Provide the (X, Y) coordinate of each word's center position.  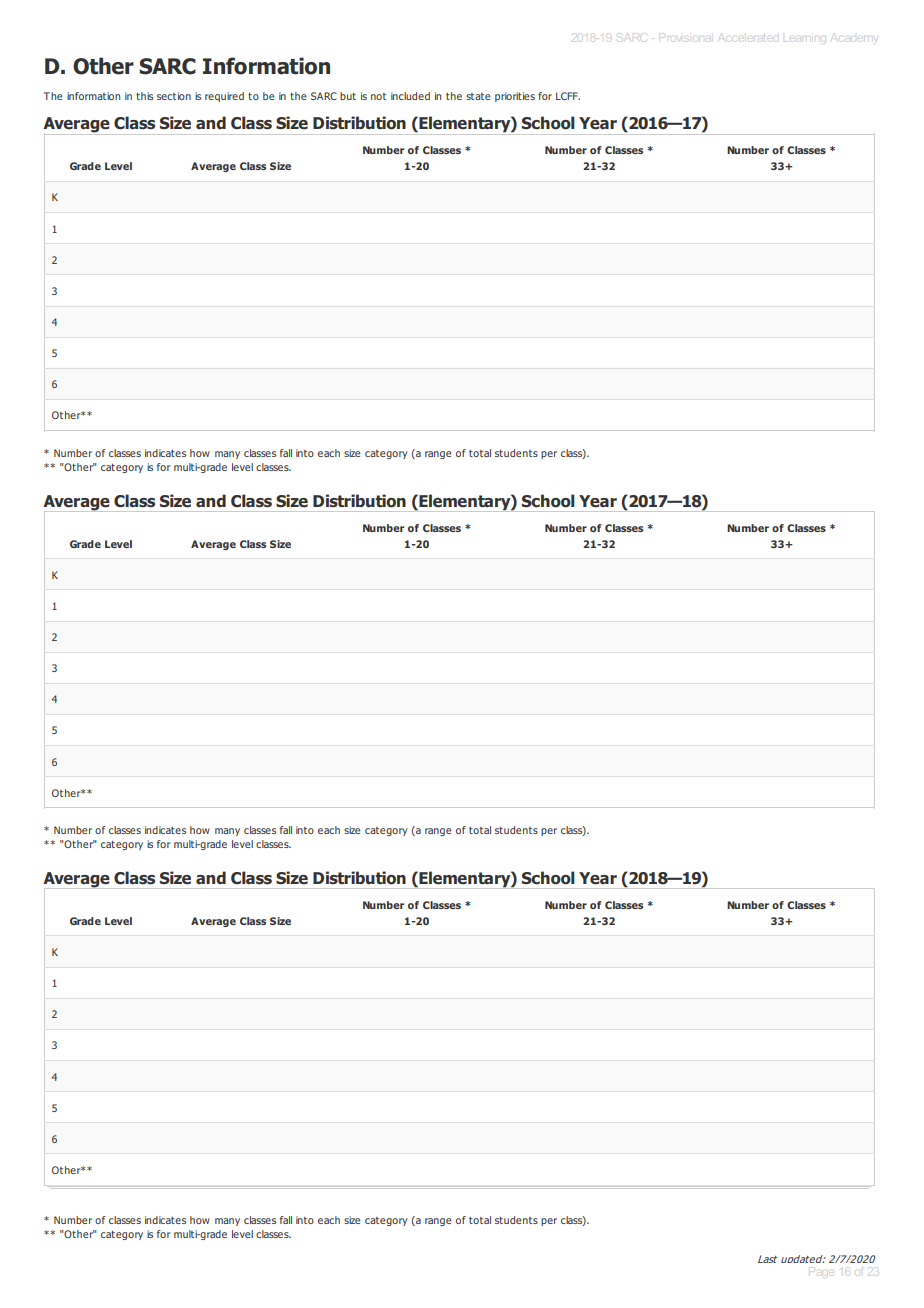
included (410, 96)
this (144, 96)
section (174, 96)
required (224, 97)
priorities (515, 97)
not (378, 96)
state (478, 96)
